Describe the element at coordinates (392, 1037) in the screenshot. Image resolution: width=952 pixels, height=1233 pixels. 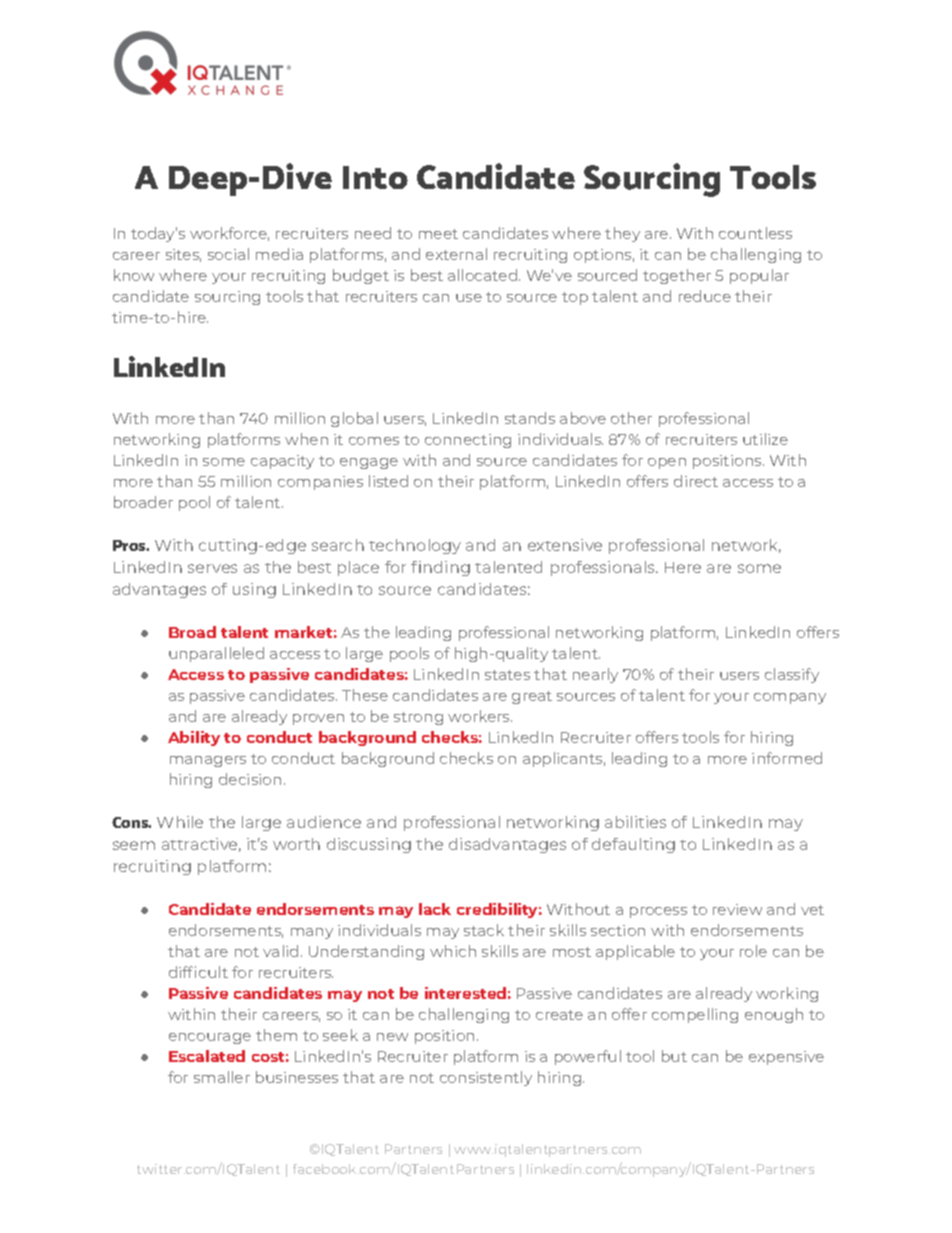
I see `new` at that location.
